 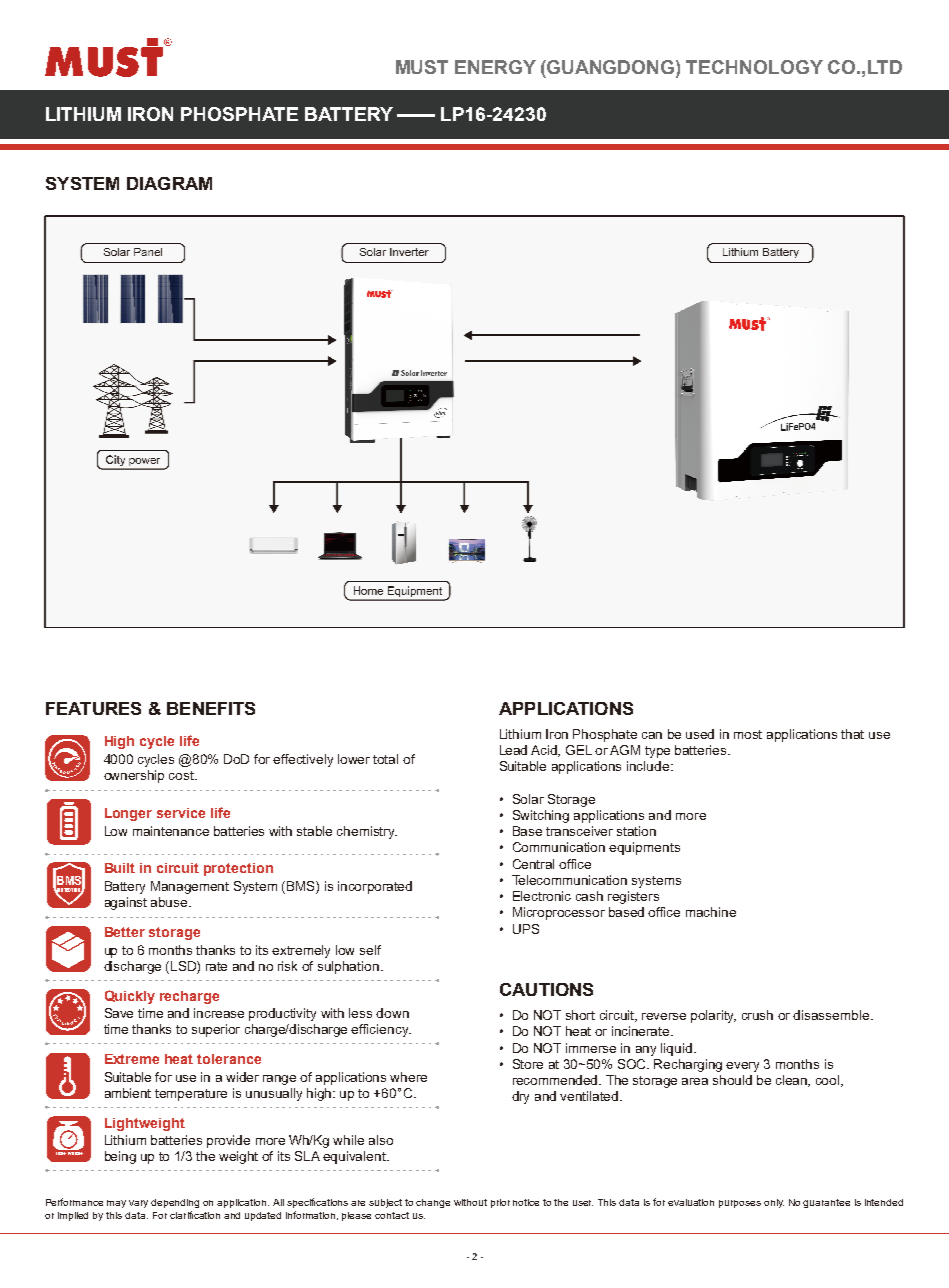 What do you see at coordinates (175, 1203) in the screenshot?
I see `depending` at bounding box center [175, 1203].
